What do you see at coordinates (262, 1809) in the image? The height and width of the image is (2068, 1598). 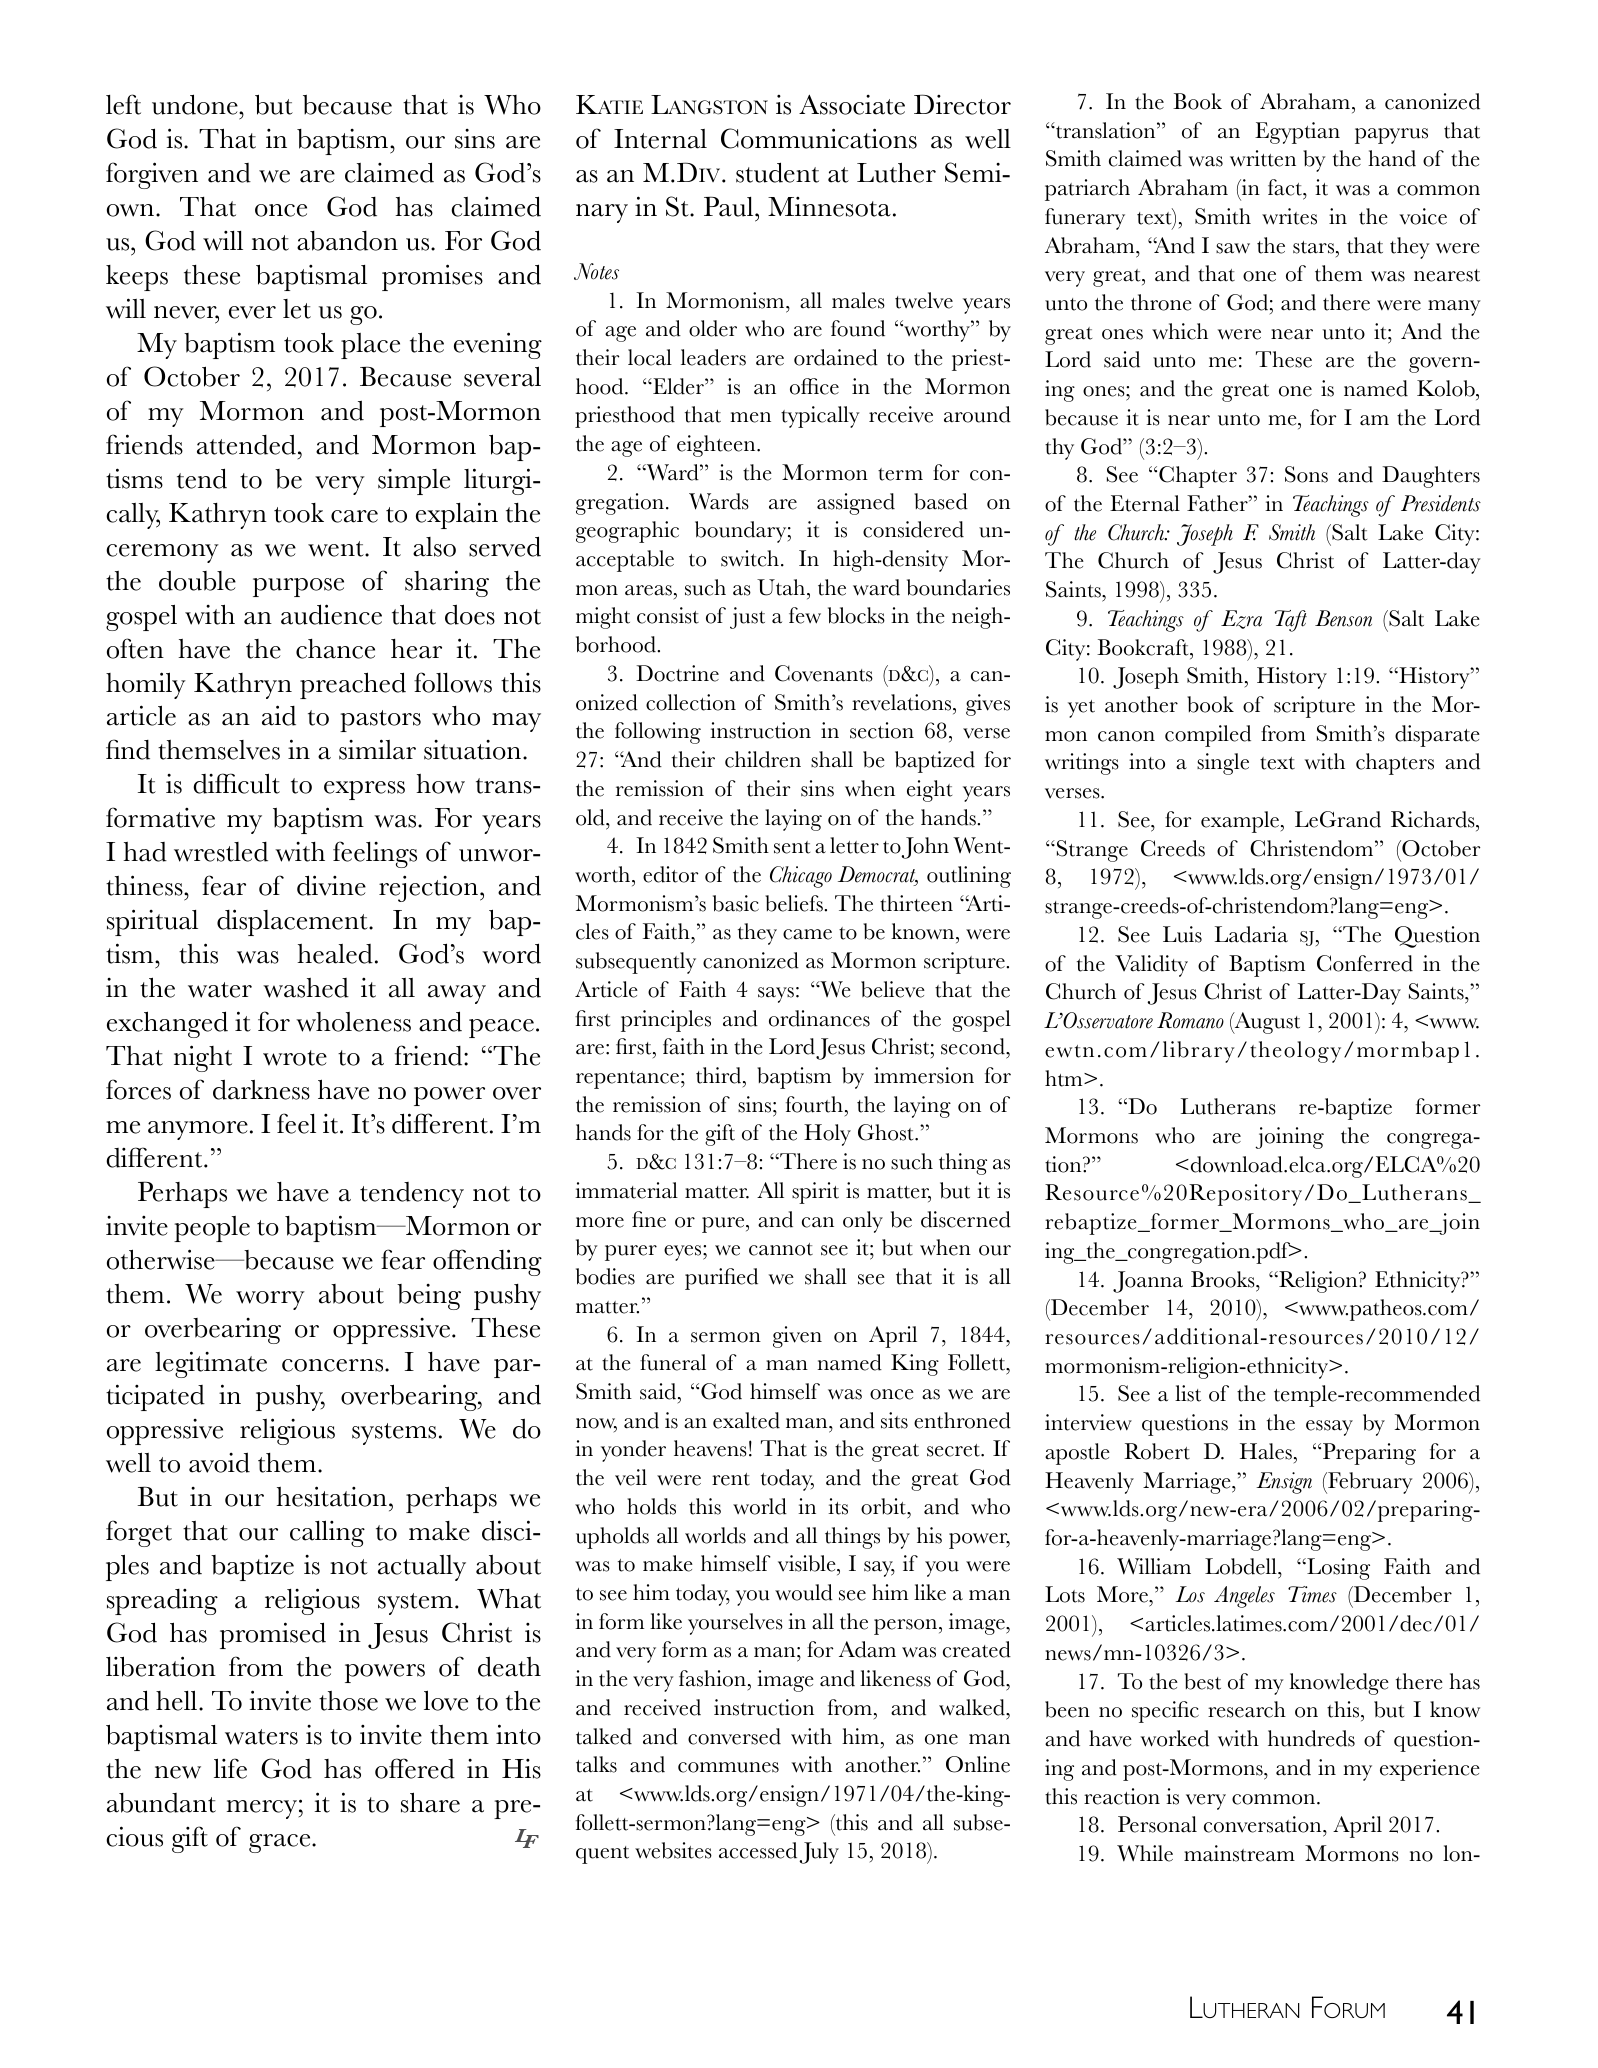 I see `mercy` at bounding box center [262, 1809].
